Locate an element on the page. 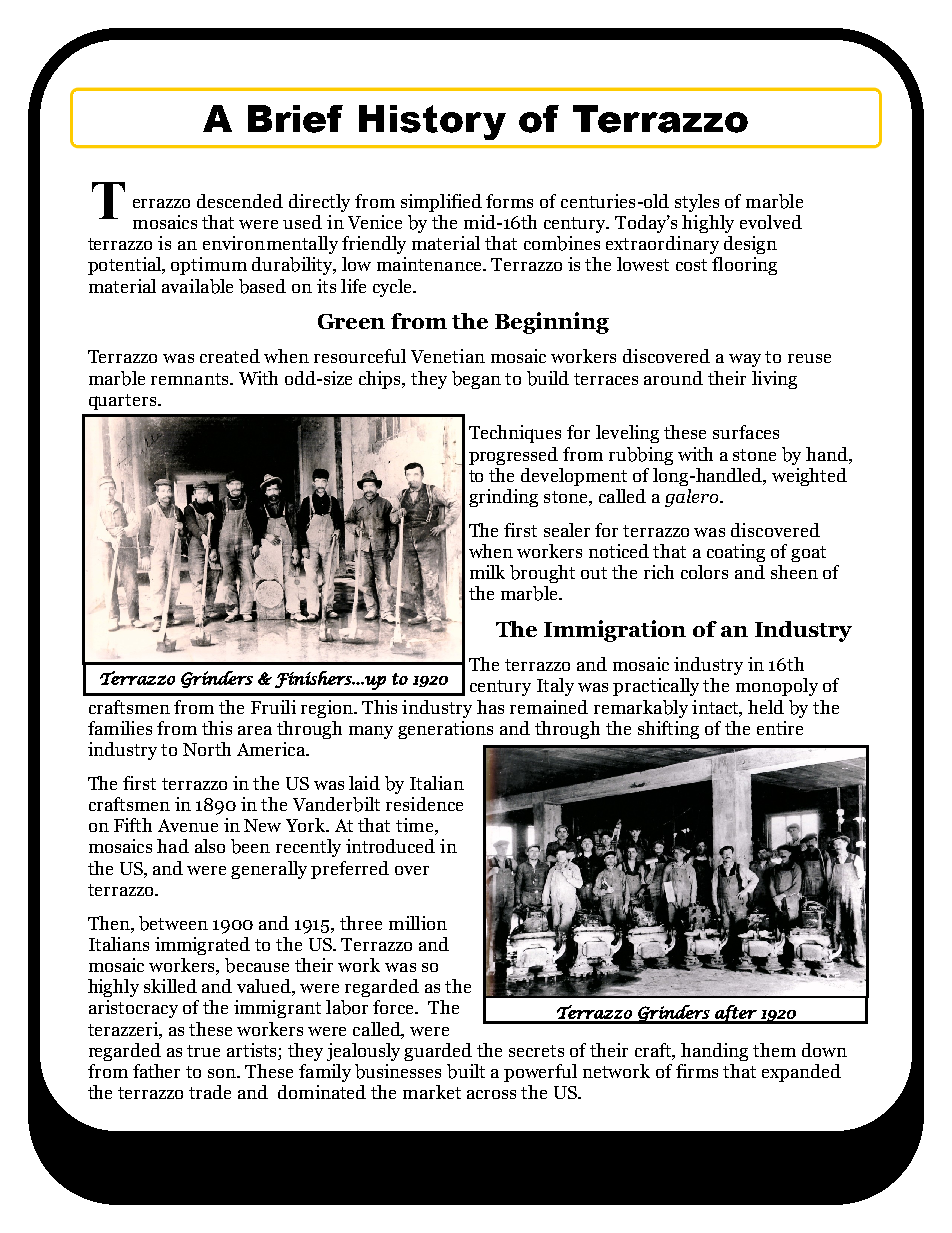 This document has width=952, height=1233. built is located at coordinates (466, 1071).
